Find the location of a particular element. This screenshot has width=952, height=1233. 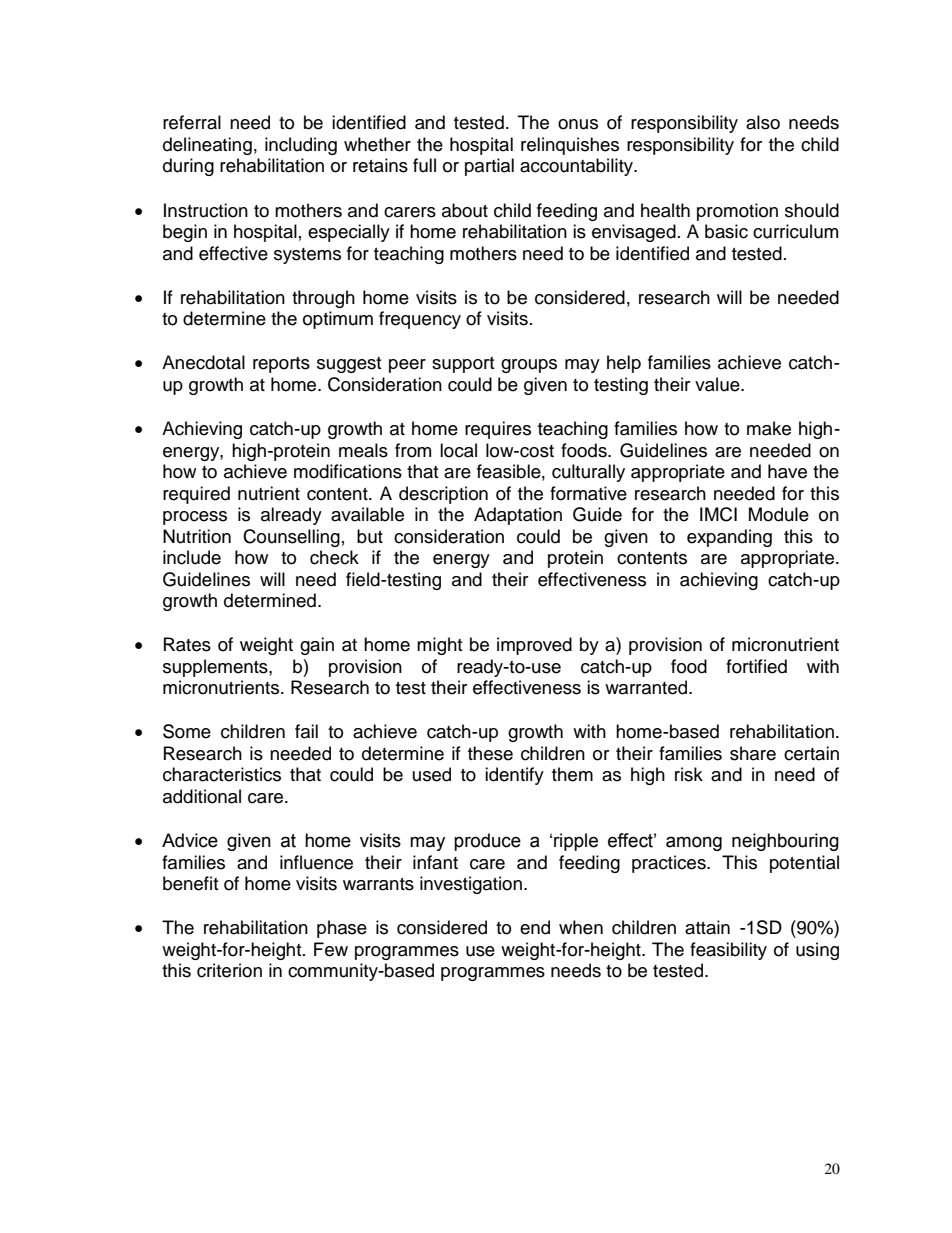

criterion is located at coordinates (229, 970).
